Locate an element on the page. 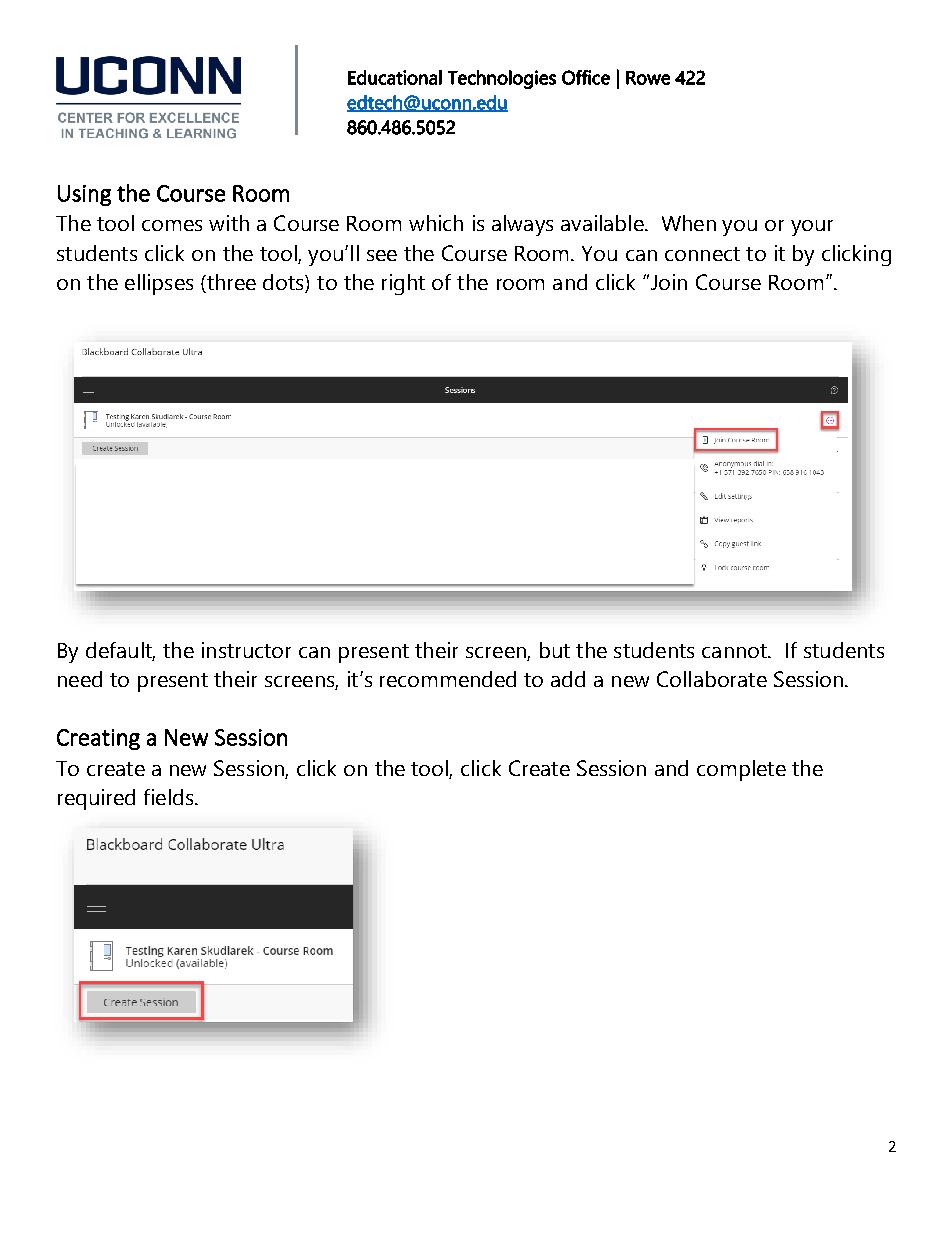 This document has width=952, height=1233. Join is located at coordinates (667, 282).
